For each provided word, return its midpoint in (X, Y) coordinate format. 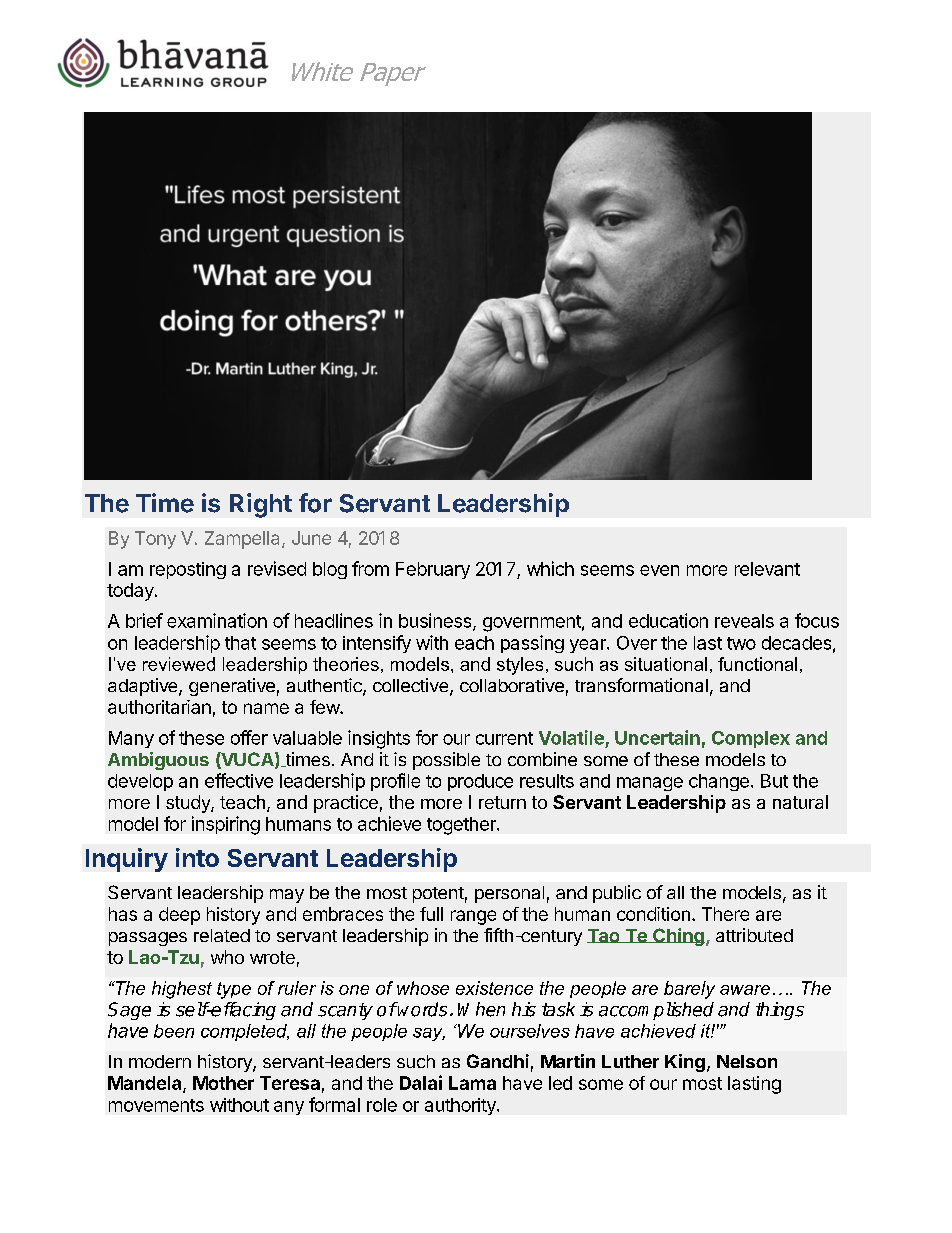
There (725, 914)
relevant (767, 569)
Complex (751, 739)
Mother (223, 1083)
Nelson (747, 1061)
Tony (155, 540)
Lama (472, 1083)
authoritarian (159, 707)
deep (179, 916)
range (473, 917)
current (504, 738)
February (433, 570)
